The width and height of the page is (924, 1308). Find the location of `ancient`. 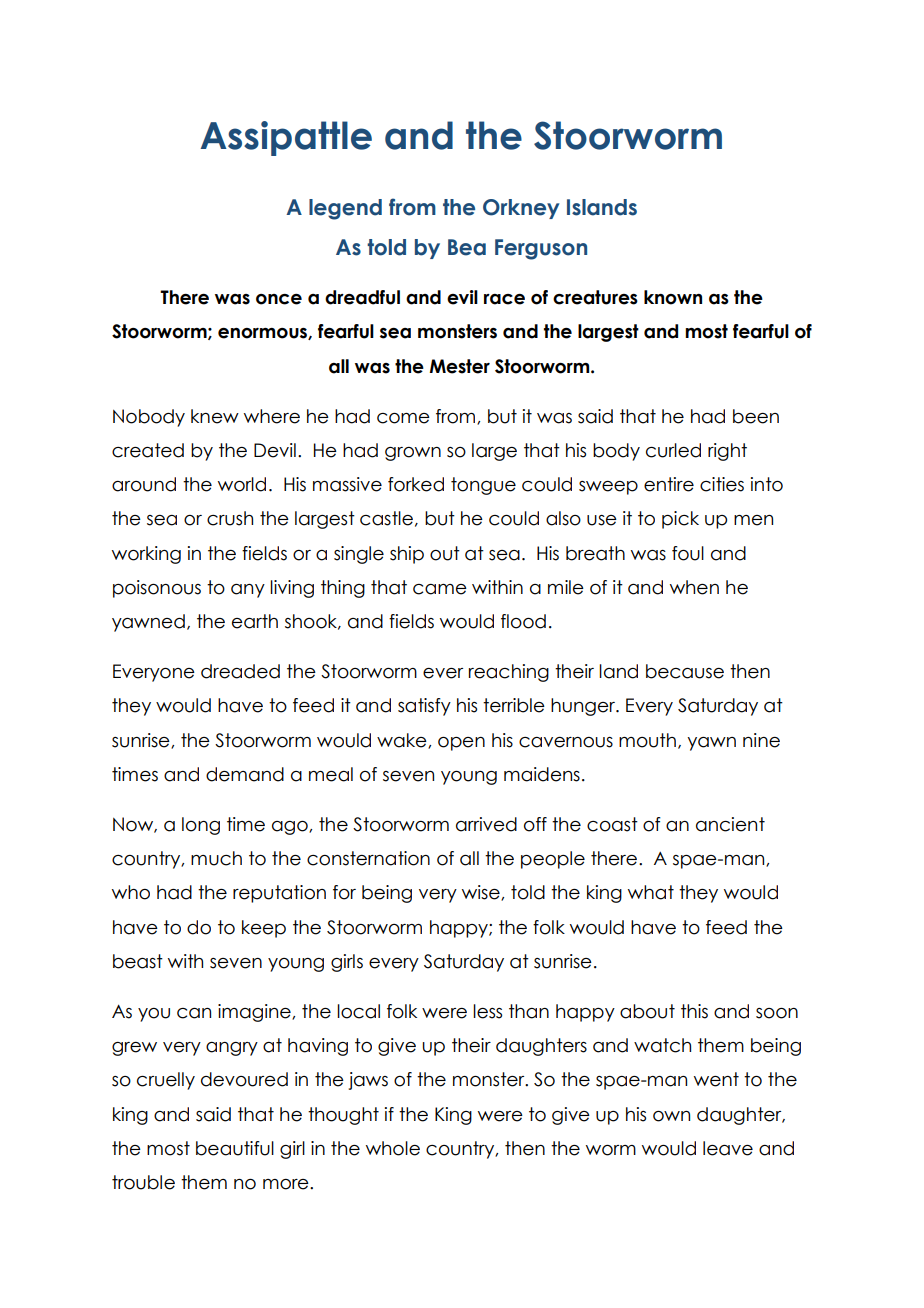

ancient is located at coordinates (730, 824).
